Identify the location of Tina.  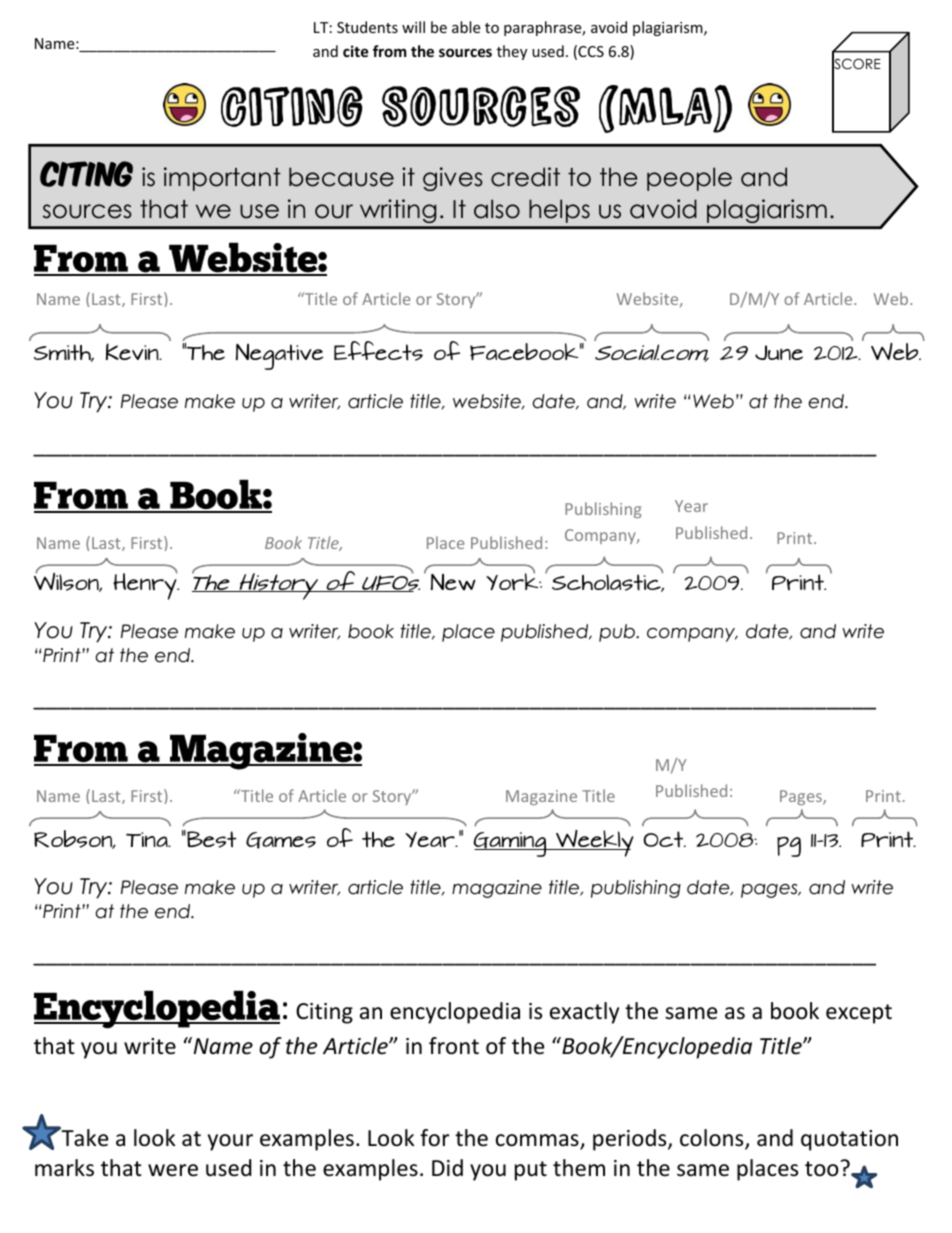
(148, 839).
